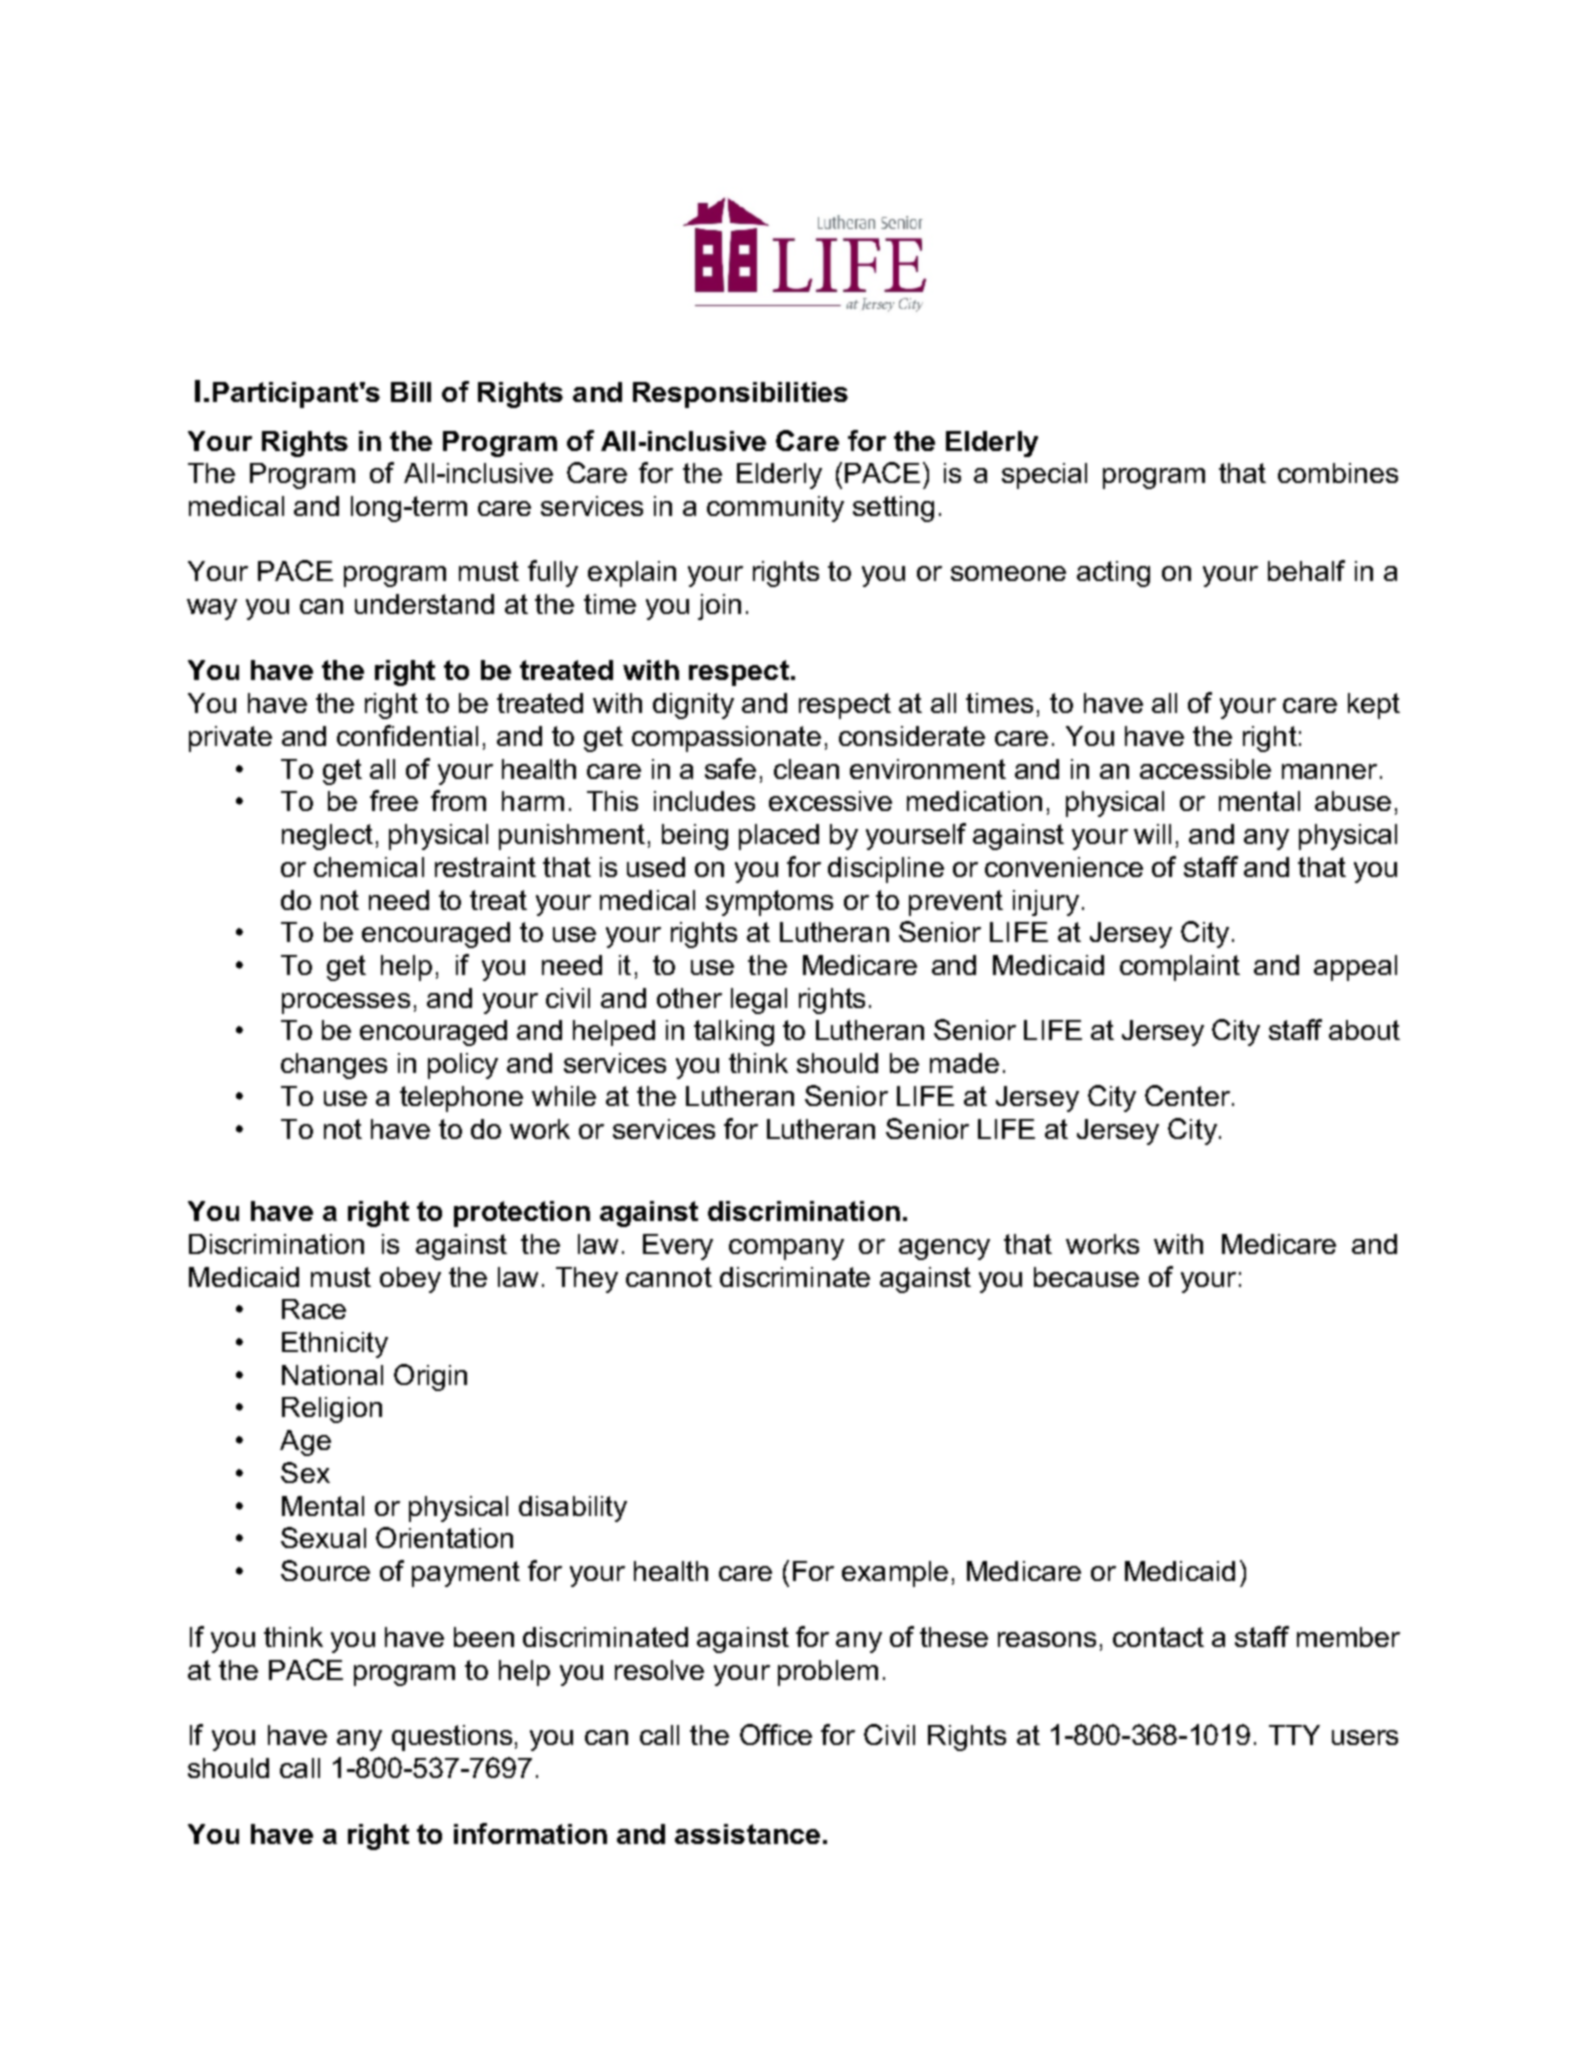  Describe the element at coordinates (452, 1738) in the image. I see `questions` at that location.
